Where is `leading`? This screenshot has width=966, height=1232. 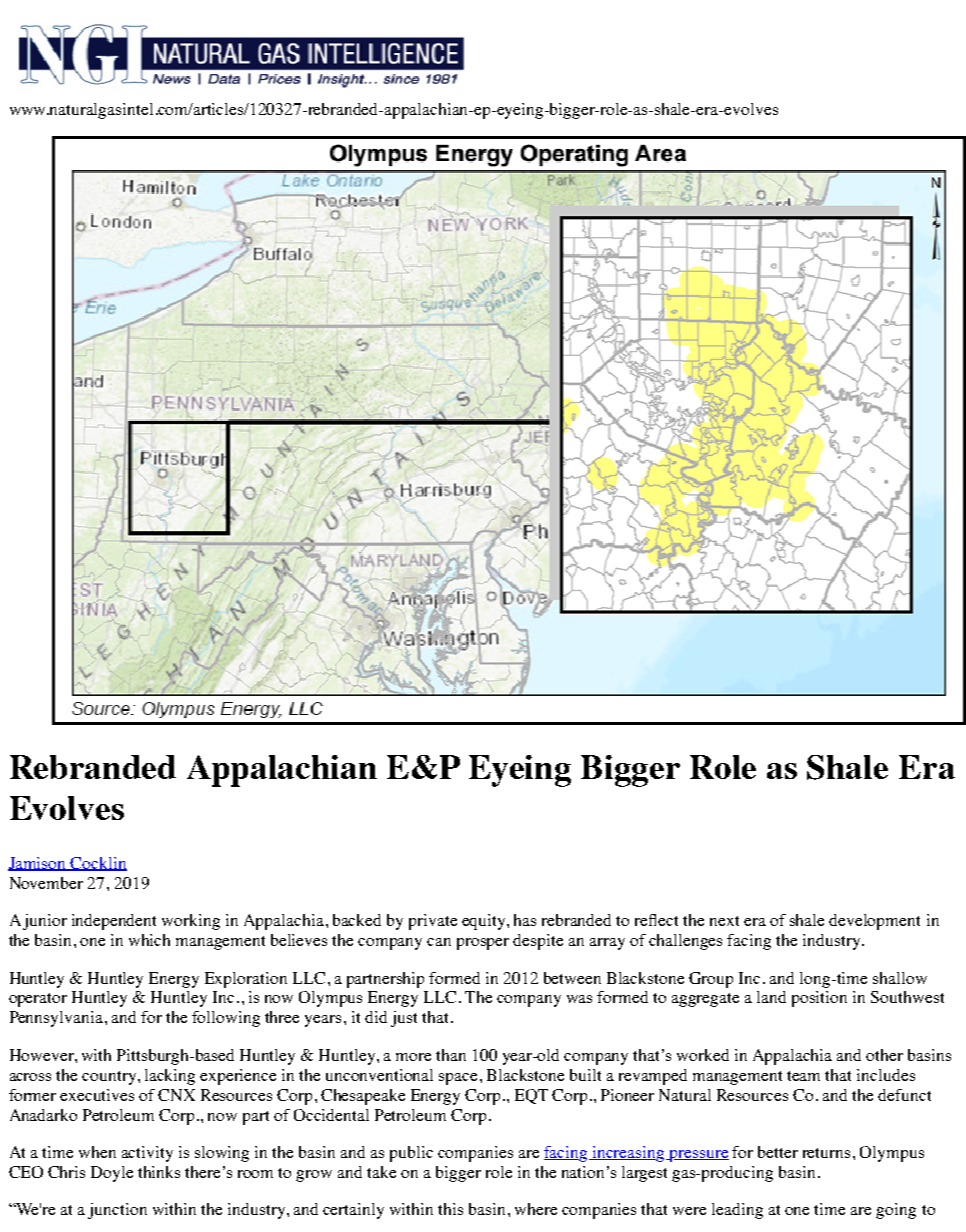
leading is located at coordinates (737, 1211).
